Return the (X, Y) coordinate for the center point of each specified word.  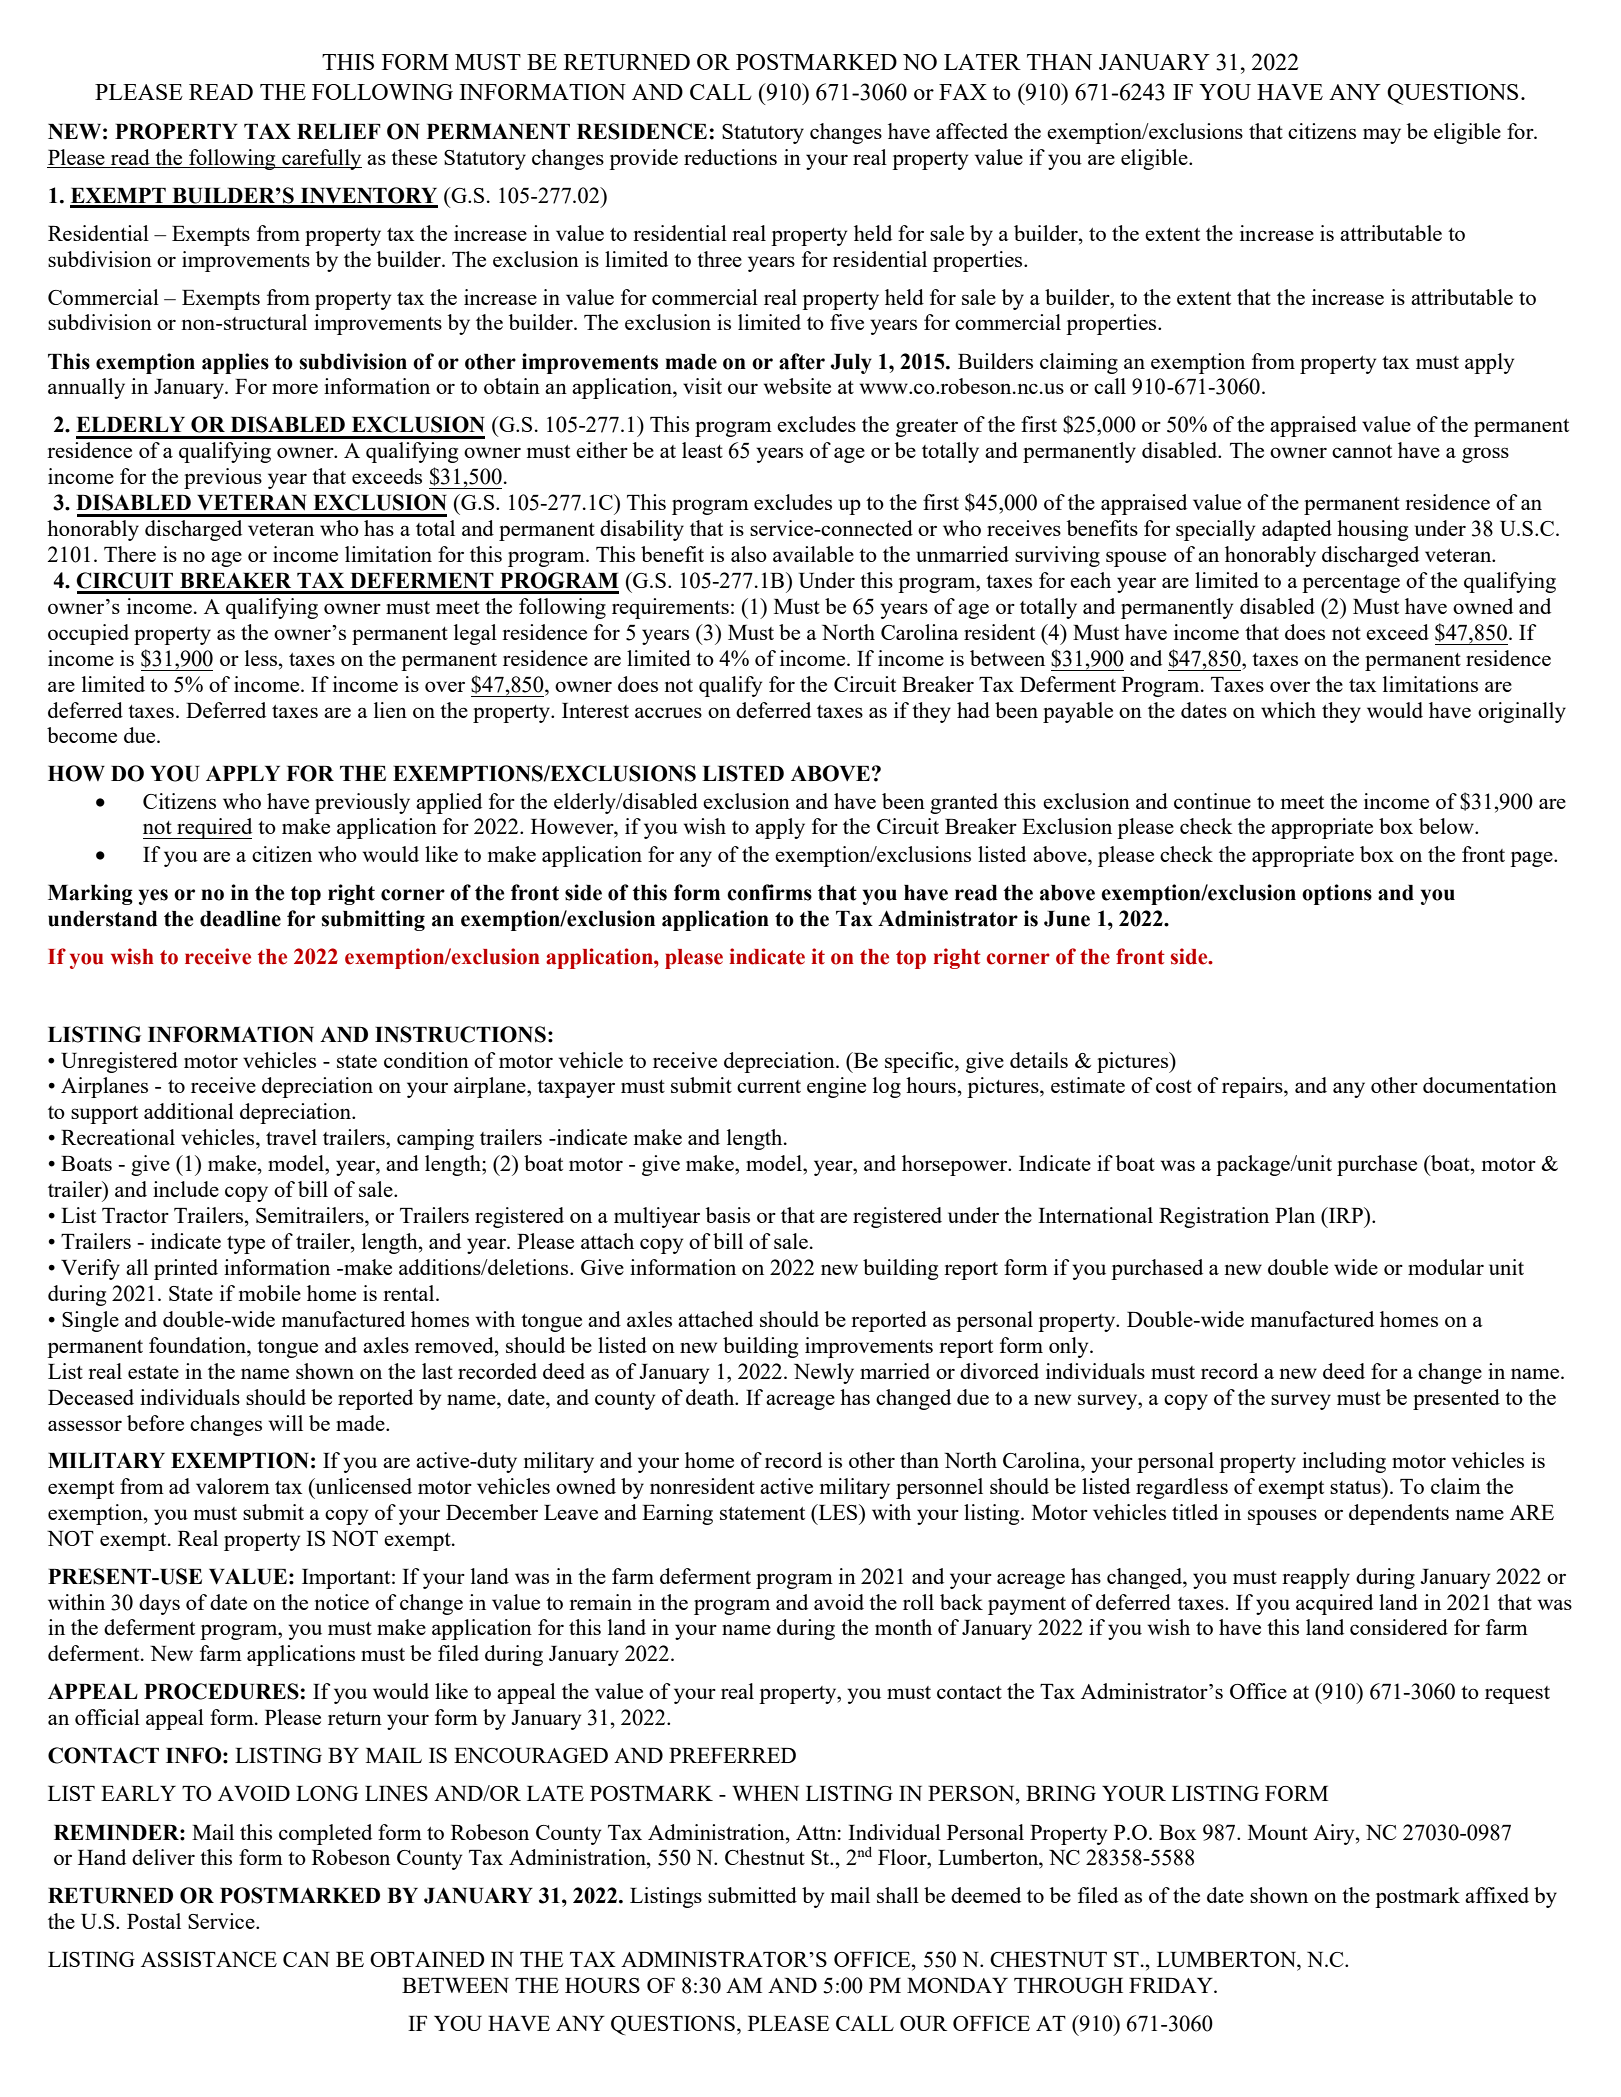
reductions (730, 157)
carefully (321, 159)
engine (836, 1087)
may (1382, 136)
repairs (1253, 1087)
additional (189, 1111)
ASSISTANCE (209, 1959)
